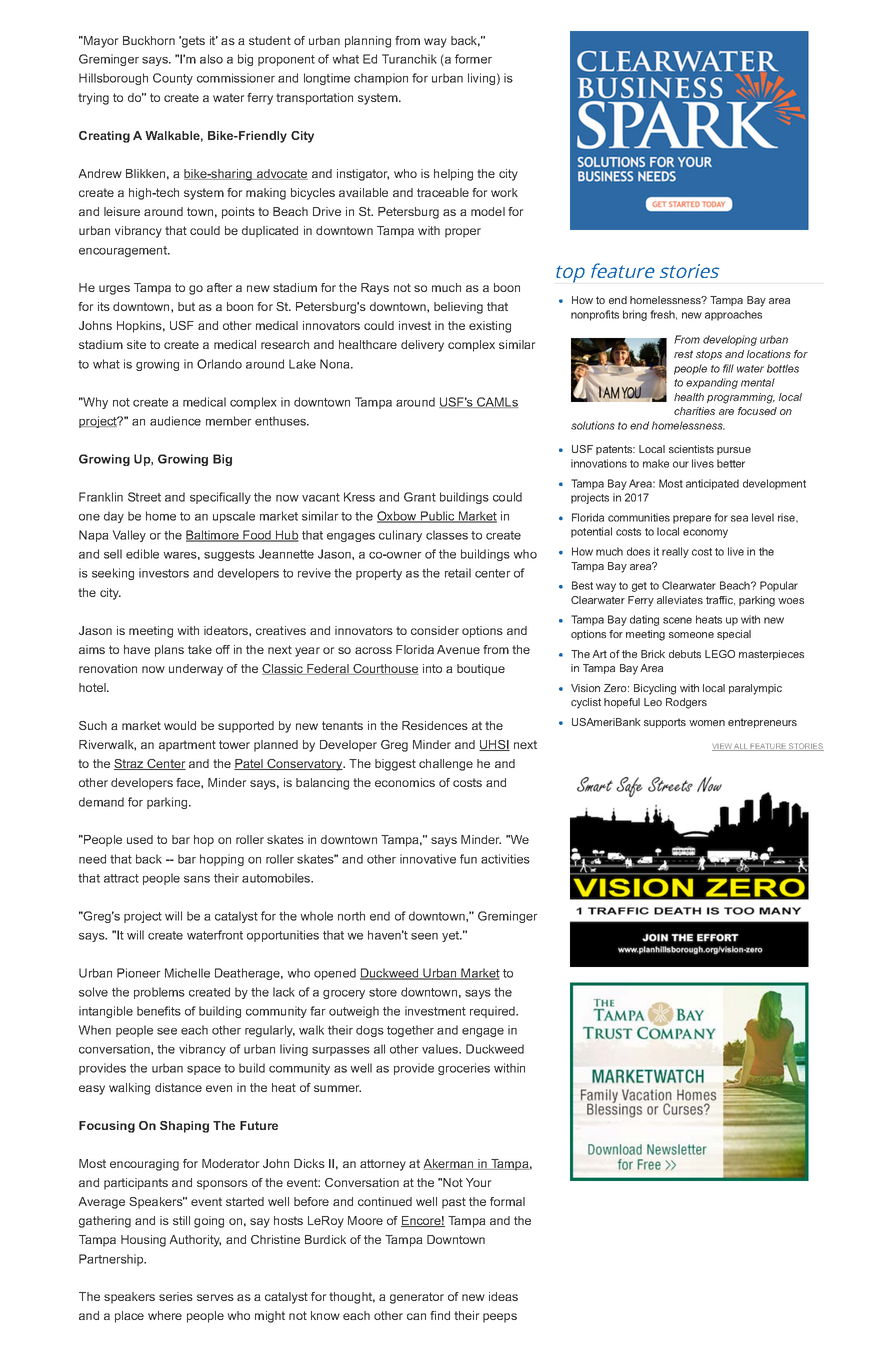  I want to click on generator, so click(417, 1298).
